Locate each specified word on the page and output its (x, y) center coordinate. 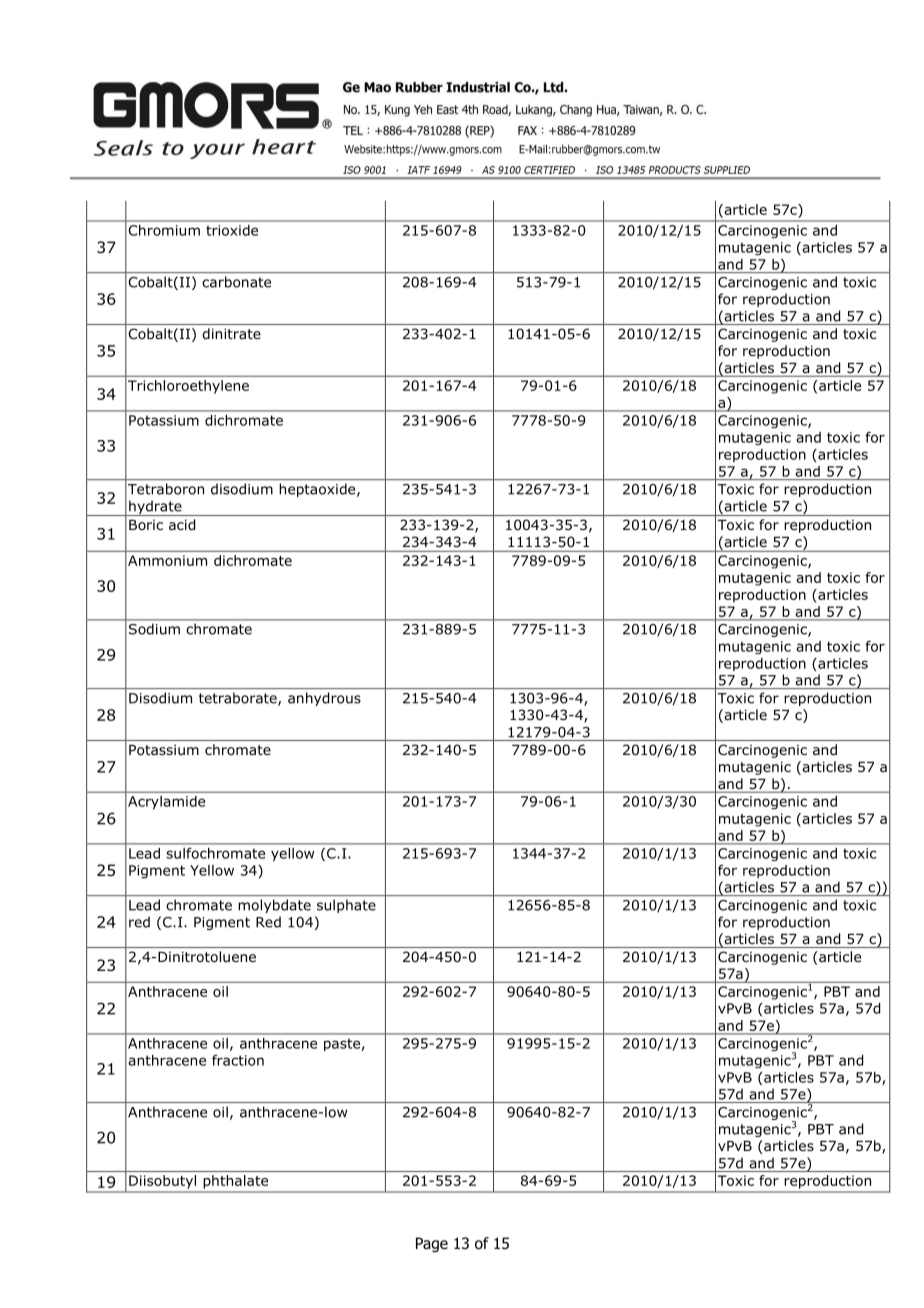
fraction (238, 1060)
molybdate (275, 906)
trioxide (232, 230)
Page (432, 1244)
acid (182, 525)
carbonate (236, 282)
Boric (146, 525)
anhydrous (324, 699)
